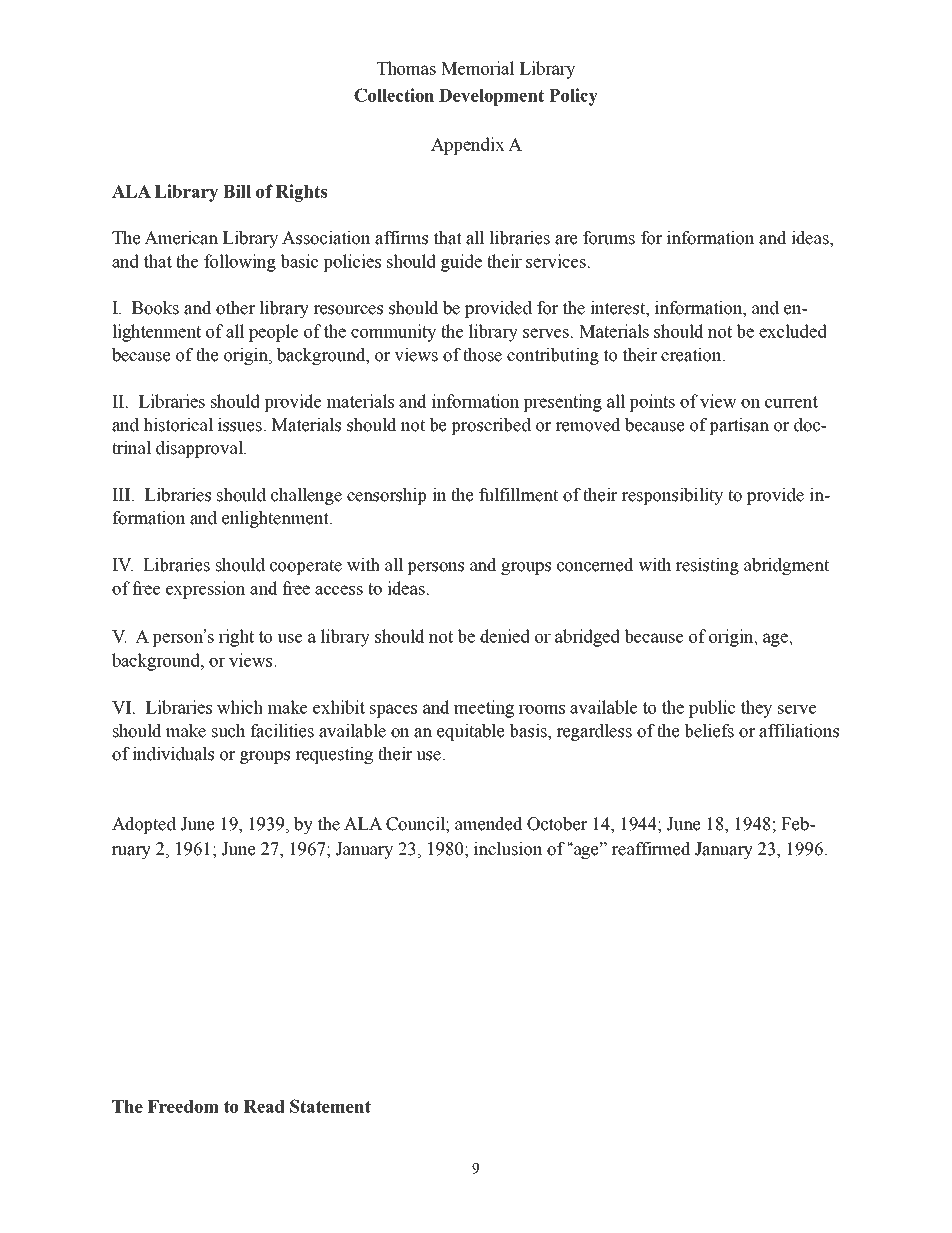 The height and width of the screenshot is (1233, 952). Describe the element at coordinates (484, 709) in the screenshot. I see `meeting` at that location.
